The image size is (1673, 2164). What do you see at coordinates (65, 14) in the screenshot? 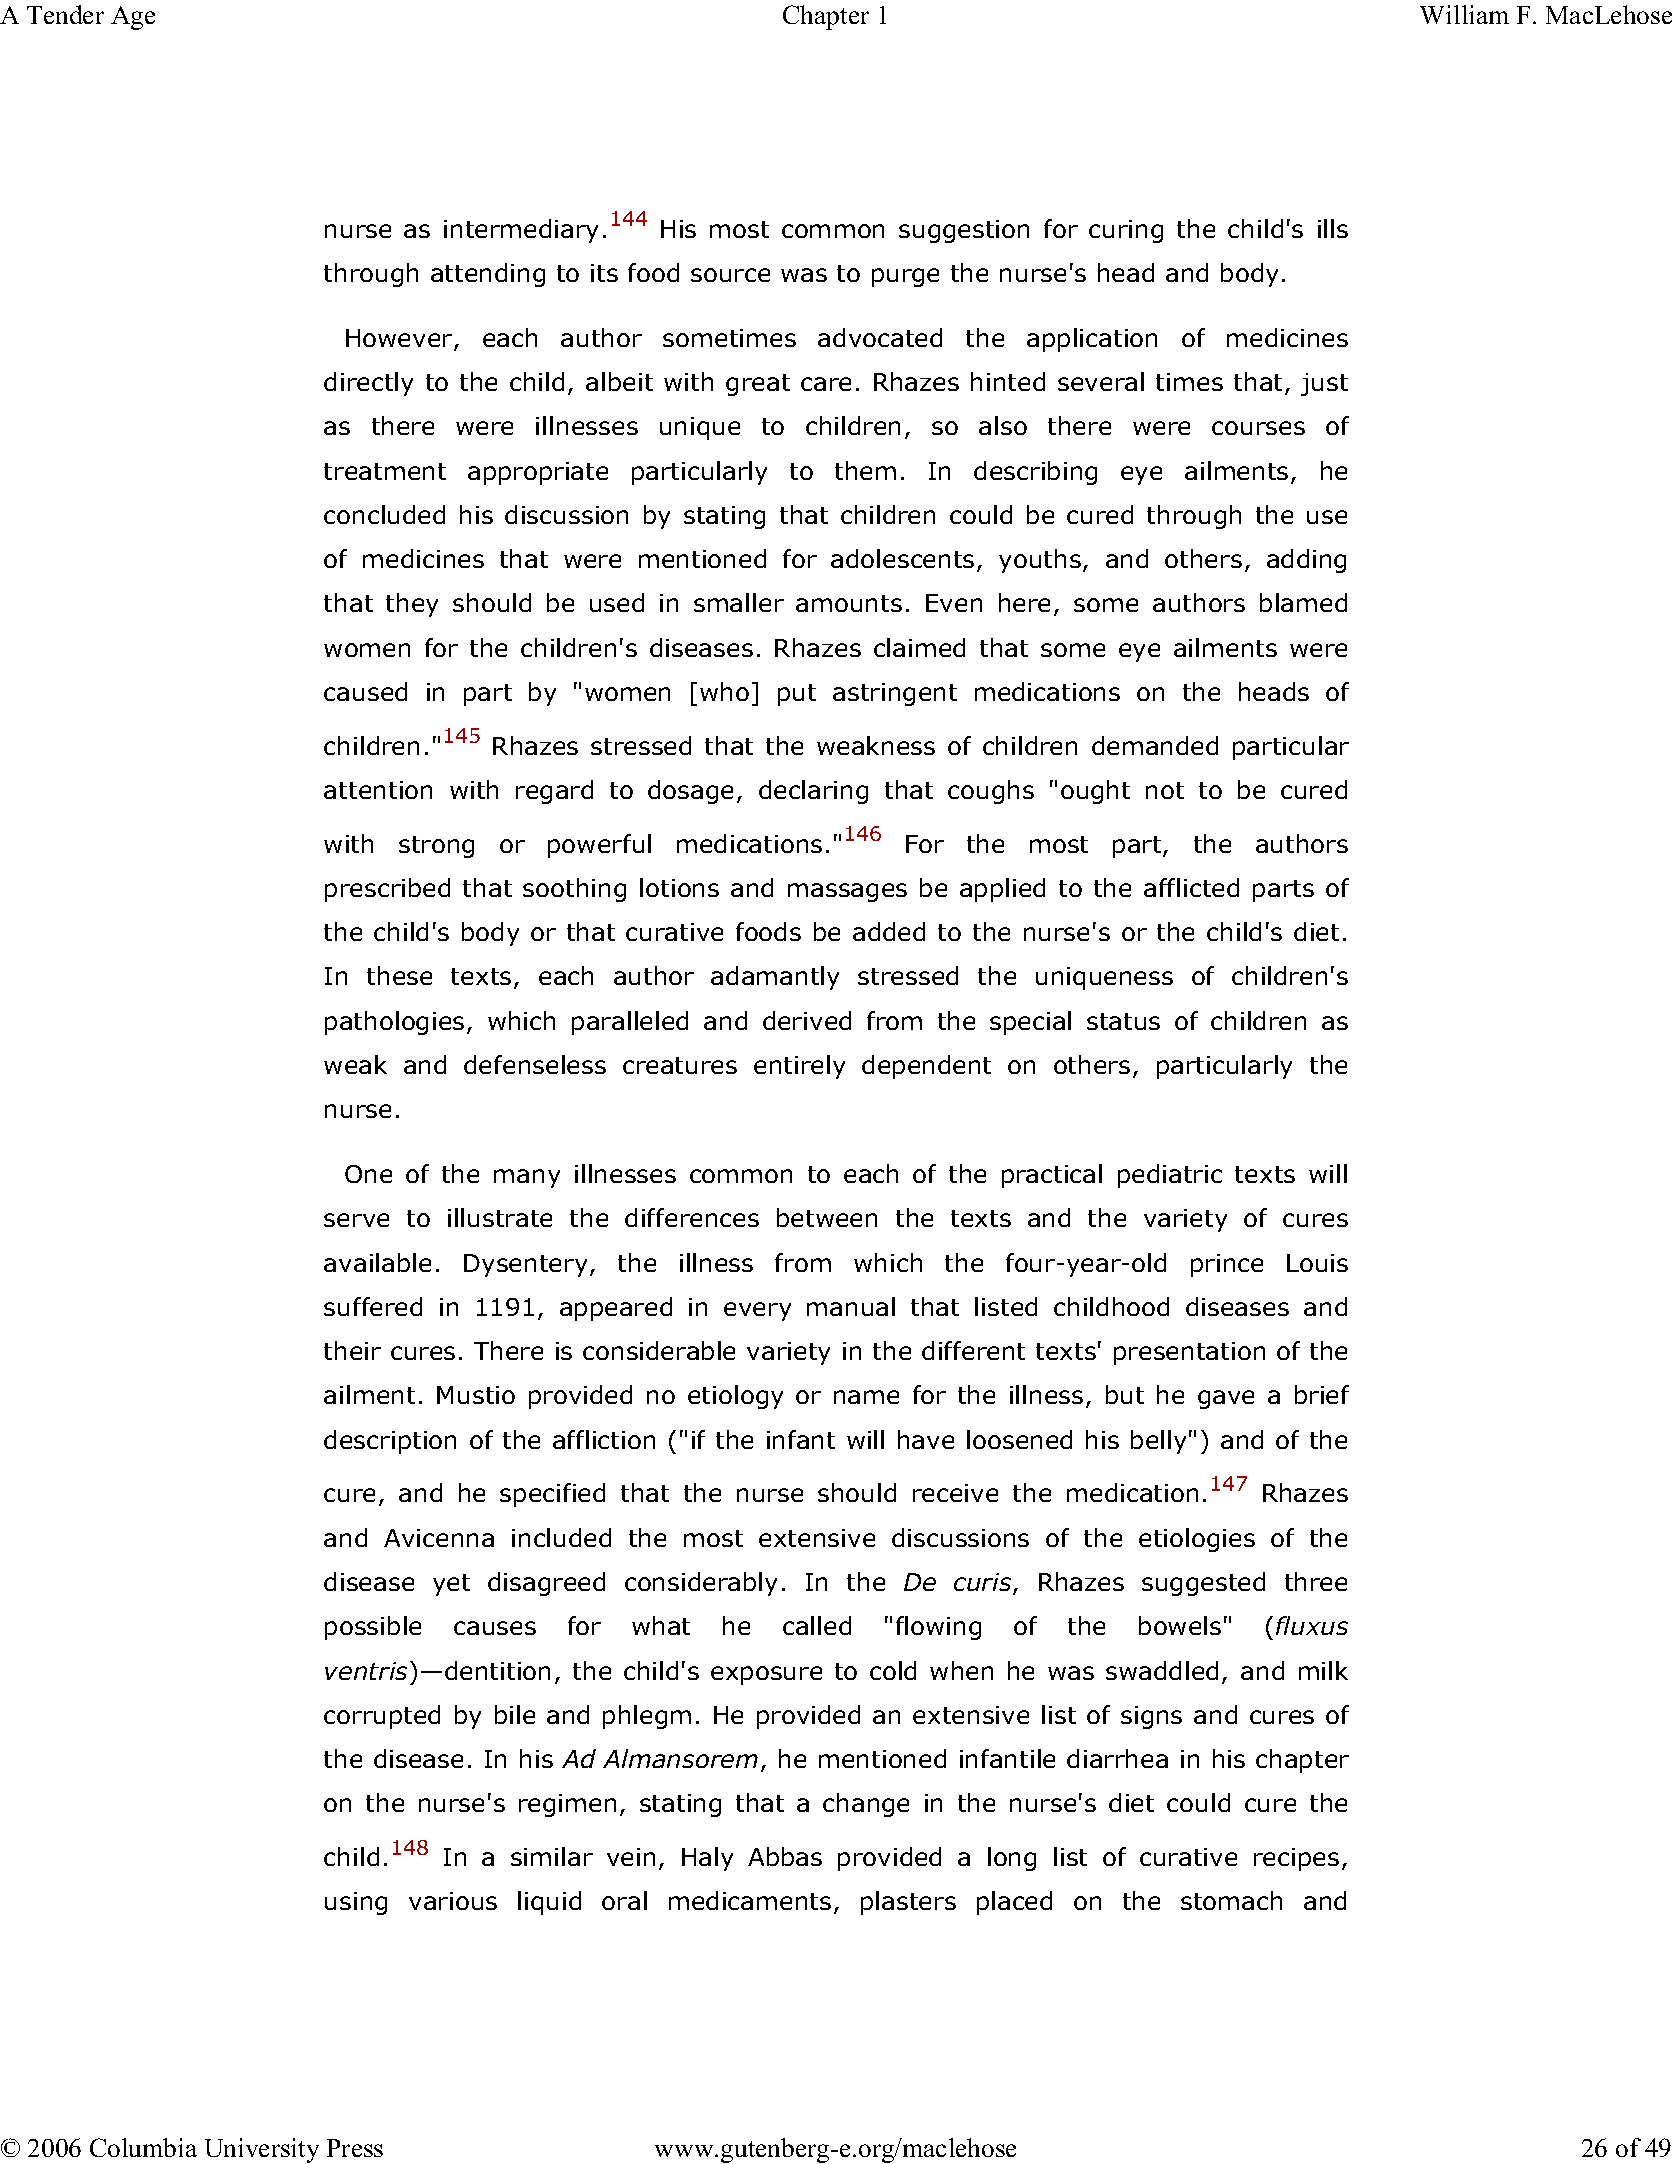
I see `Tender` at bounding box center [65, 14].
